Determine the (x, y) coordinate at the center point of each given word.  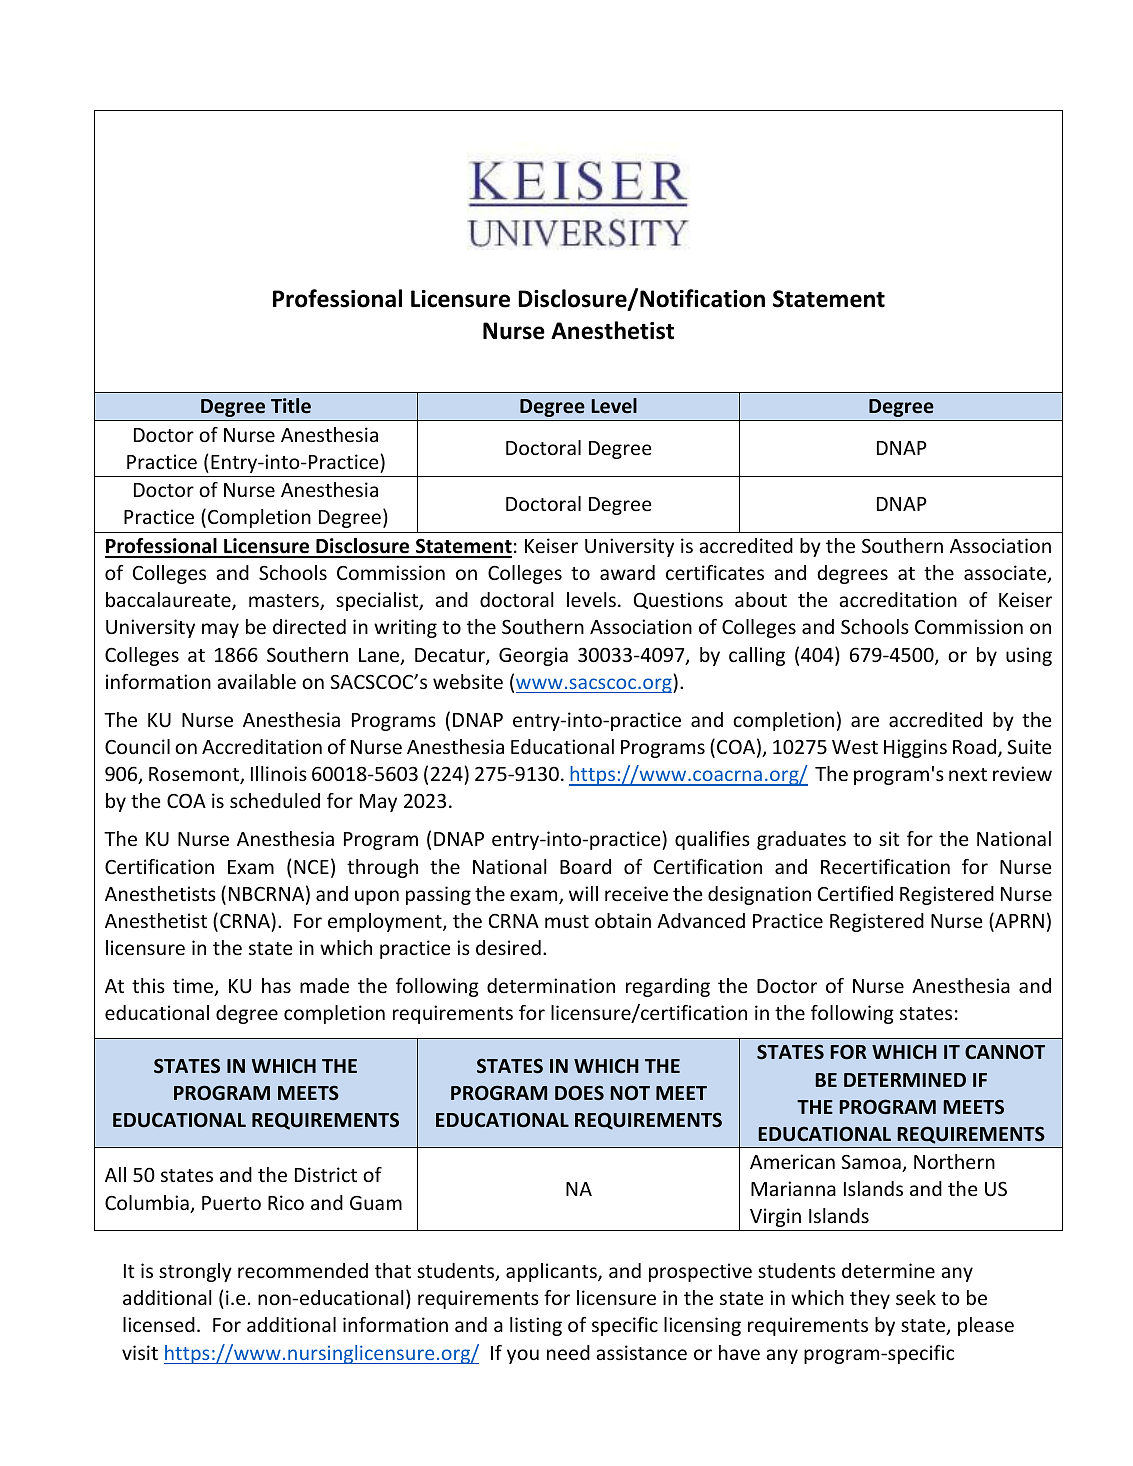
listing (536, 1326)
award (627, 572)
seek (916, 1297)
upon (377, 897)
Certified (855, 893)
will (583, 893)
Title (291, 406)
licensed (159, 1324)
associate (1006, 574)
